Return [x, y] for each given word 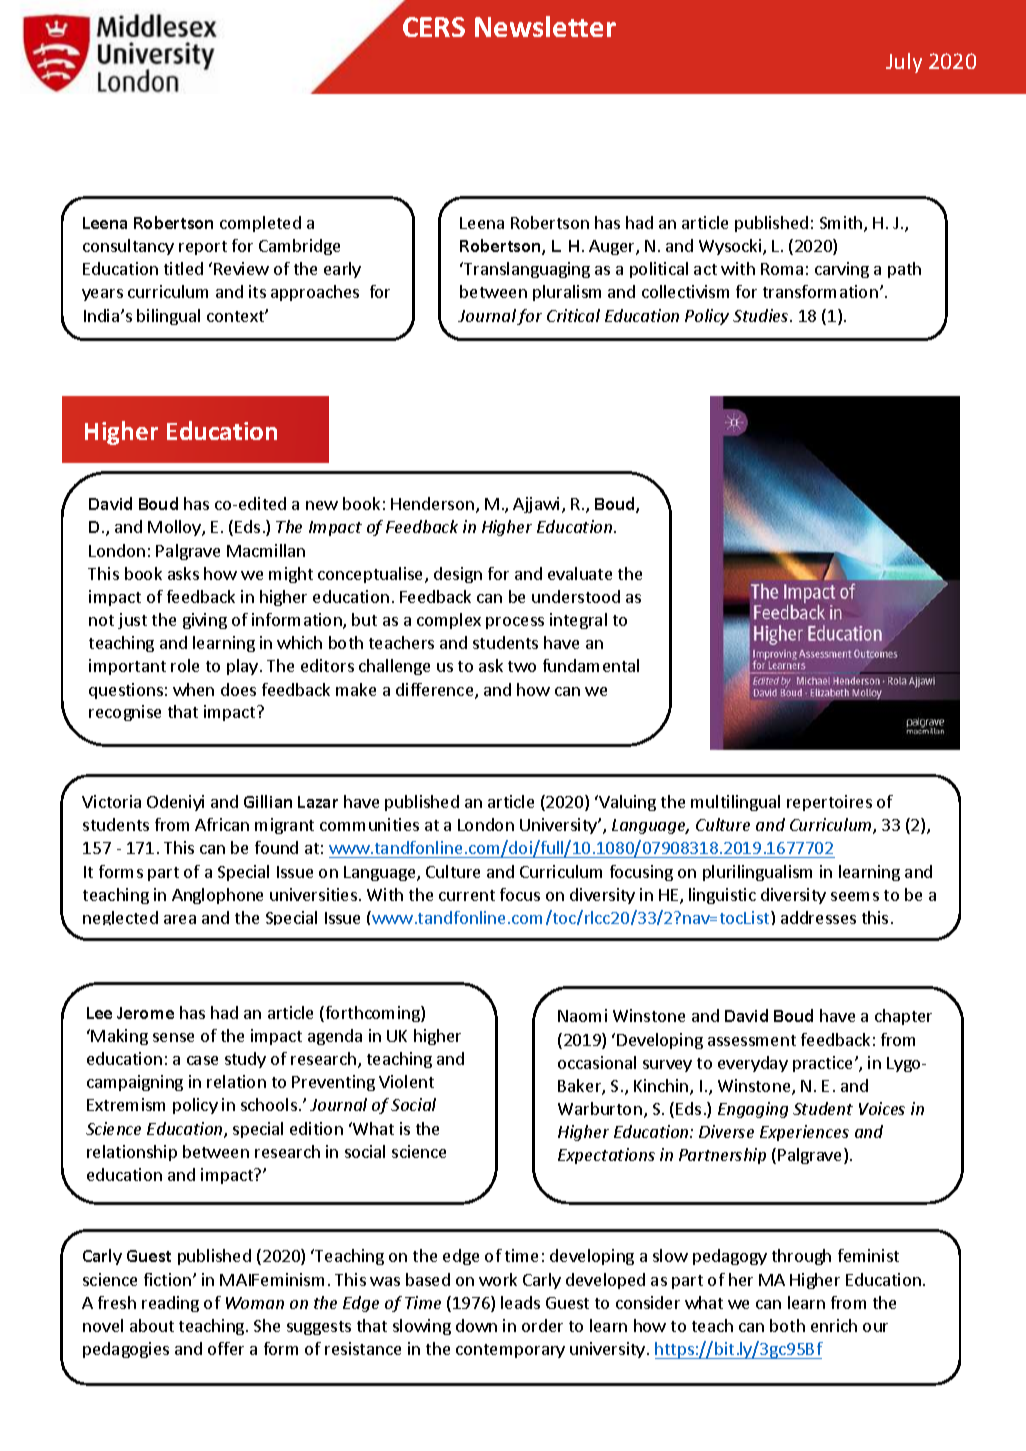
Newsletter [545, 26]
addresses [818, 917]
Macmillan [266, 550]
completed [260, 224]
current [467, 895]
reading [170, 1304]
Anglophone [217, 896]
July [904, 63]
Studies [762, 315]
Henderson [432, 503]
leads [520, 1302]
